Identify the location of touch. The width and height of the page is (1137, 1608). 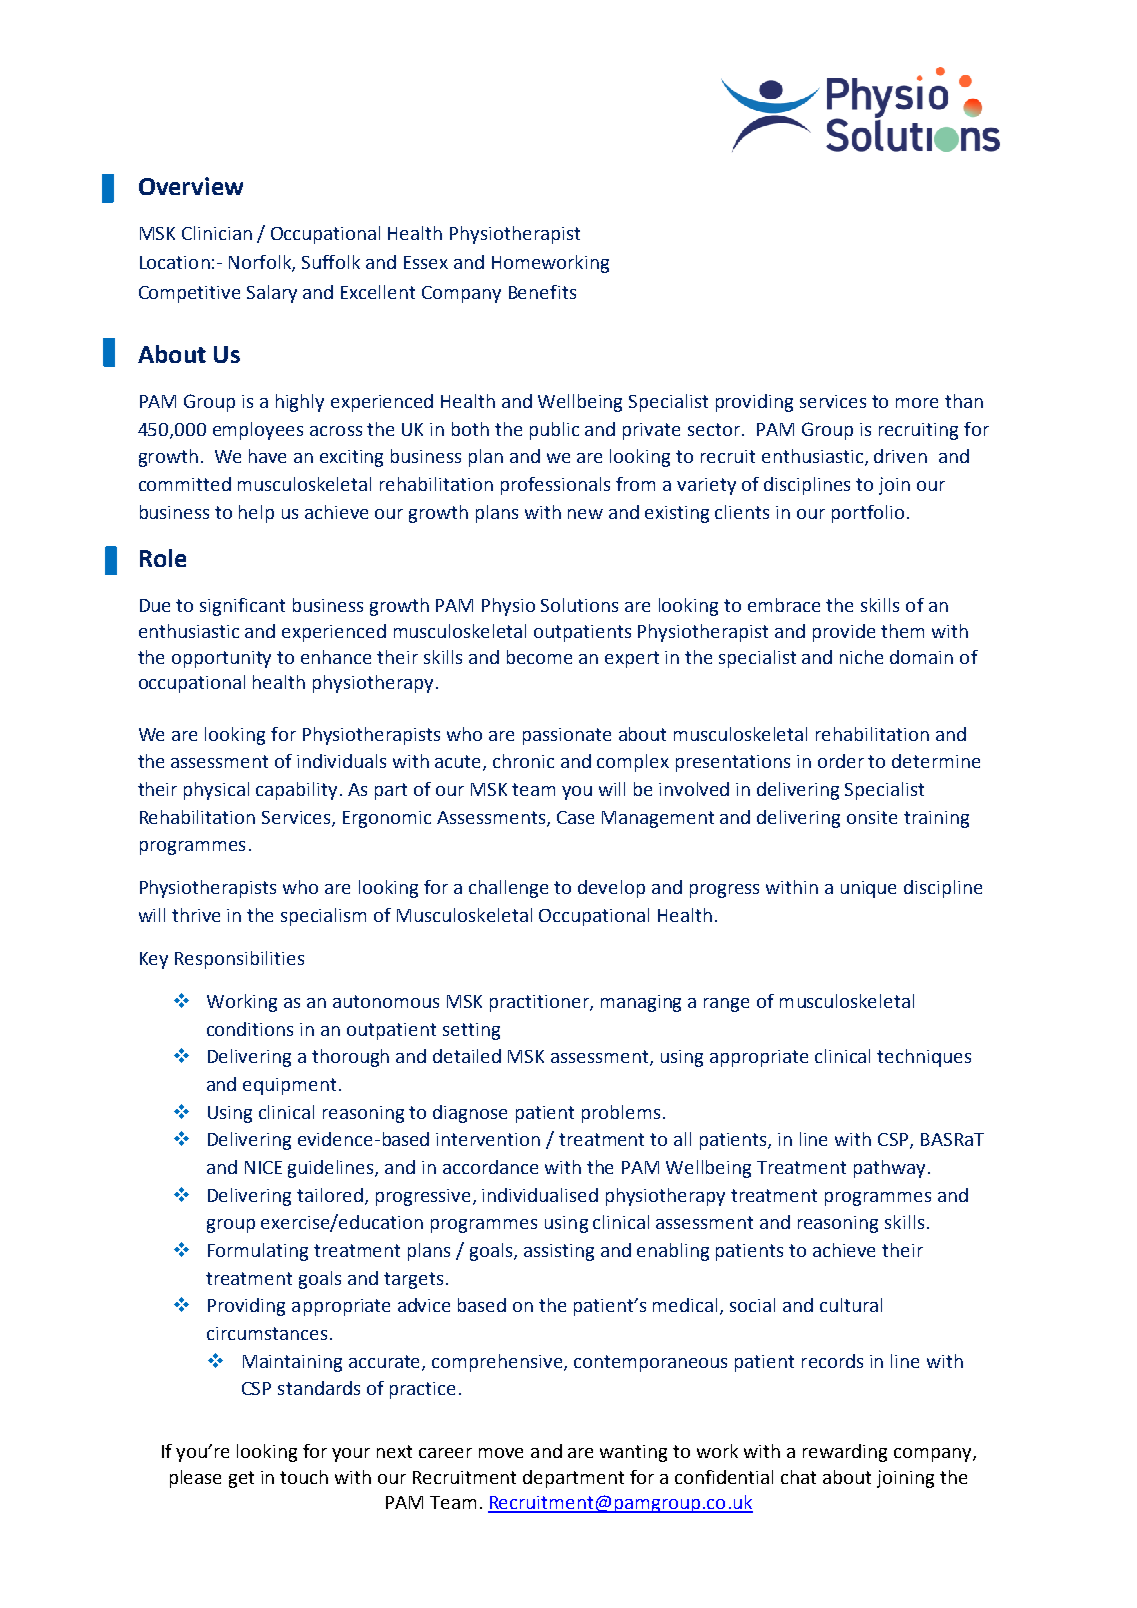
(304, 1477).
